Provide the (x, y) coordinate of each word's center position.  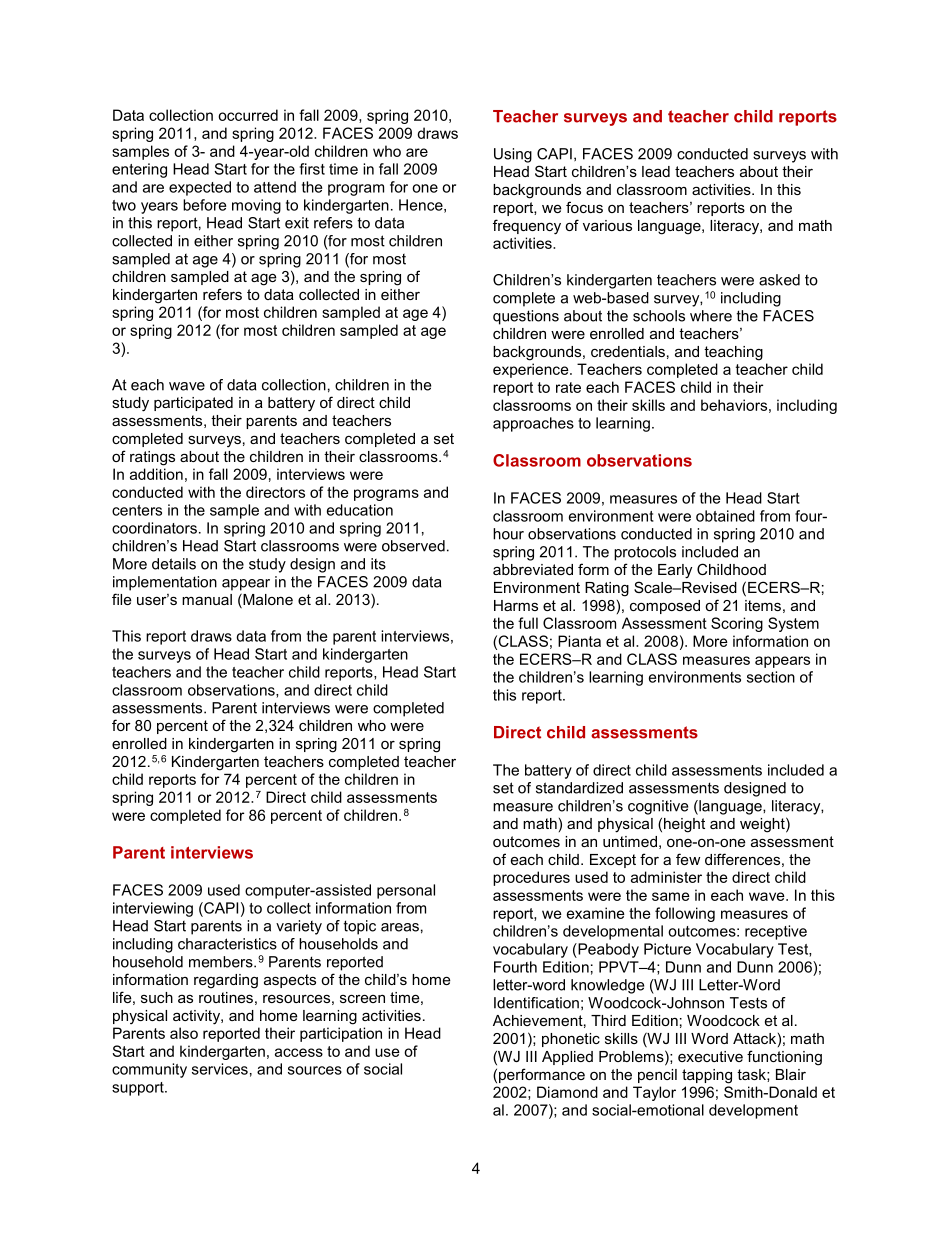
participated (193, 404)
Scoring (737, 624)
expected (200, 188)
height (684, 825)
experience (532, 370)
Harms (516, 605)
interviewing (153, 909)
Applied (567, 1058)
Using (513, 155)
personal (406, 891)
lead (656, 171)
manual (207, 599)
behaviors (734, 405)
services (220, 1069)
